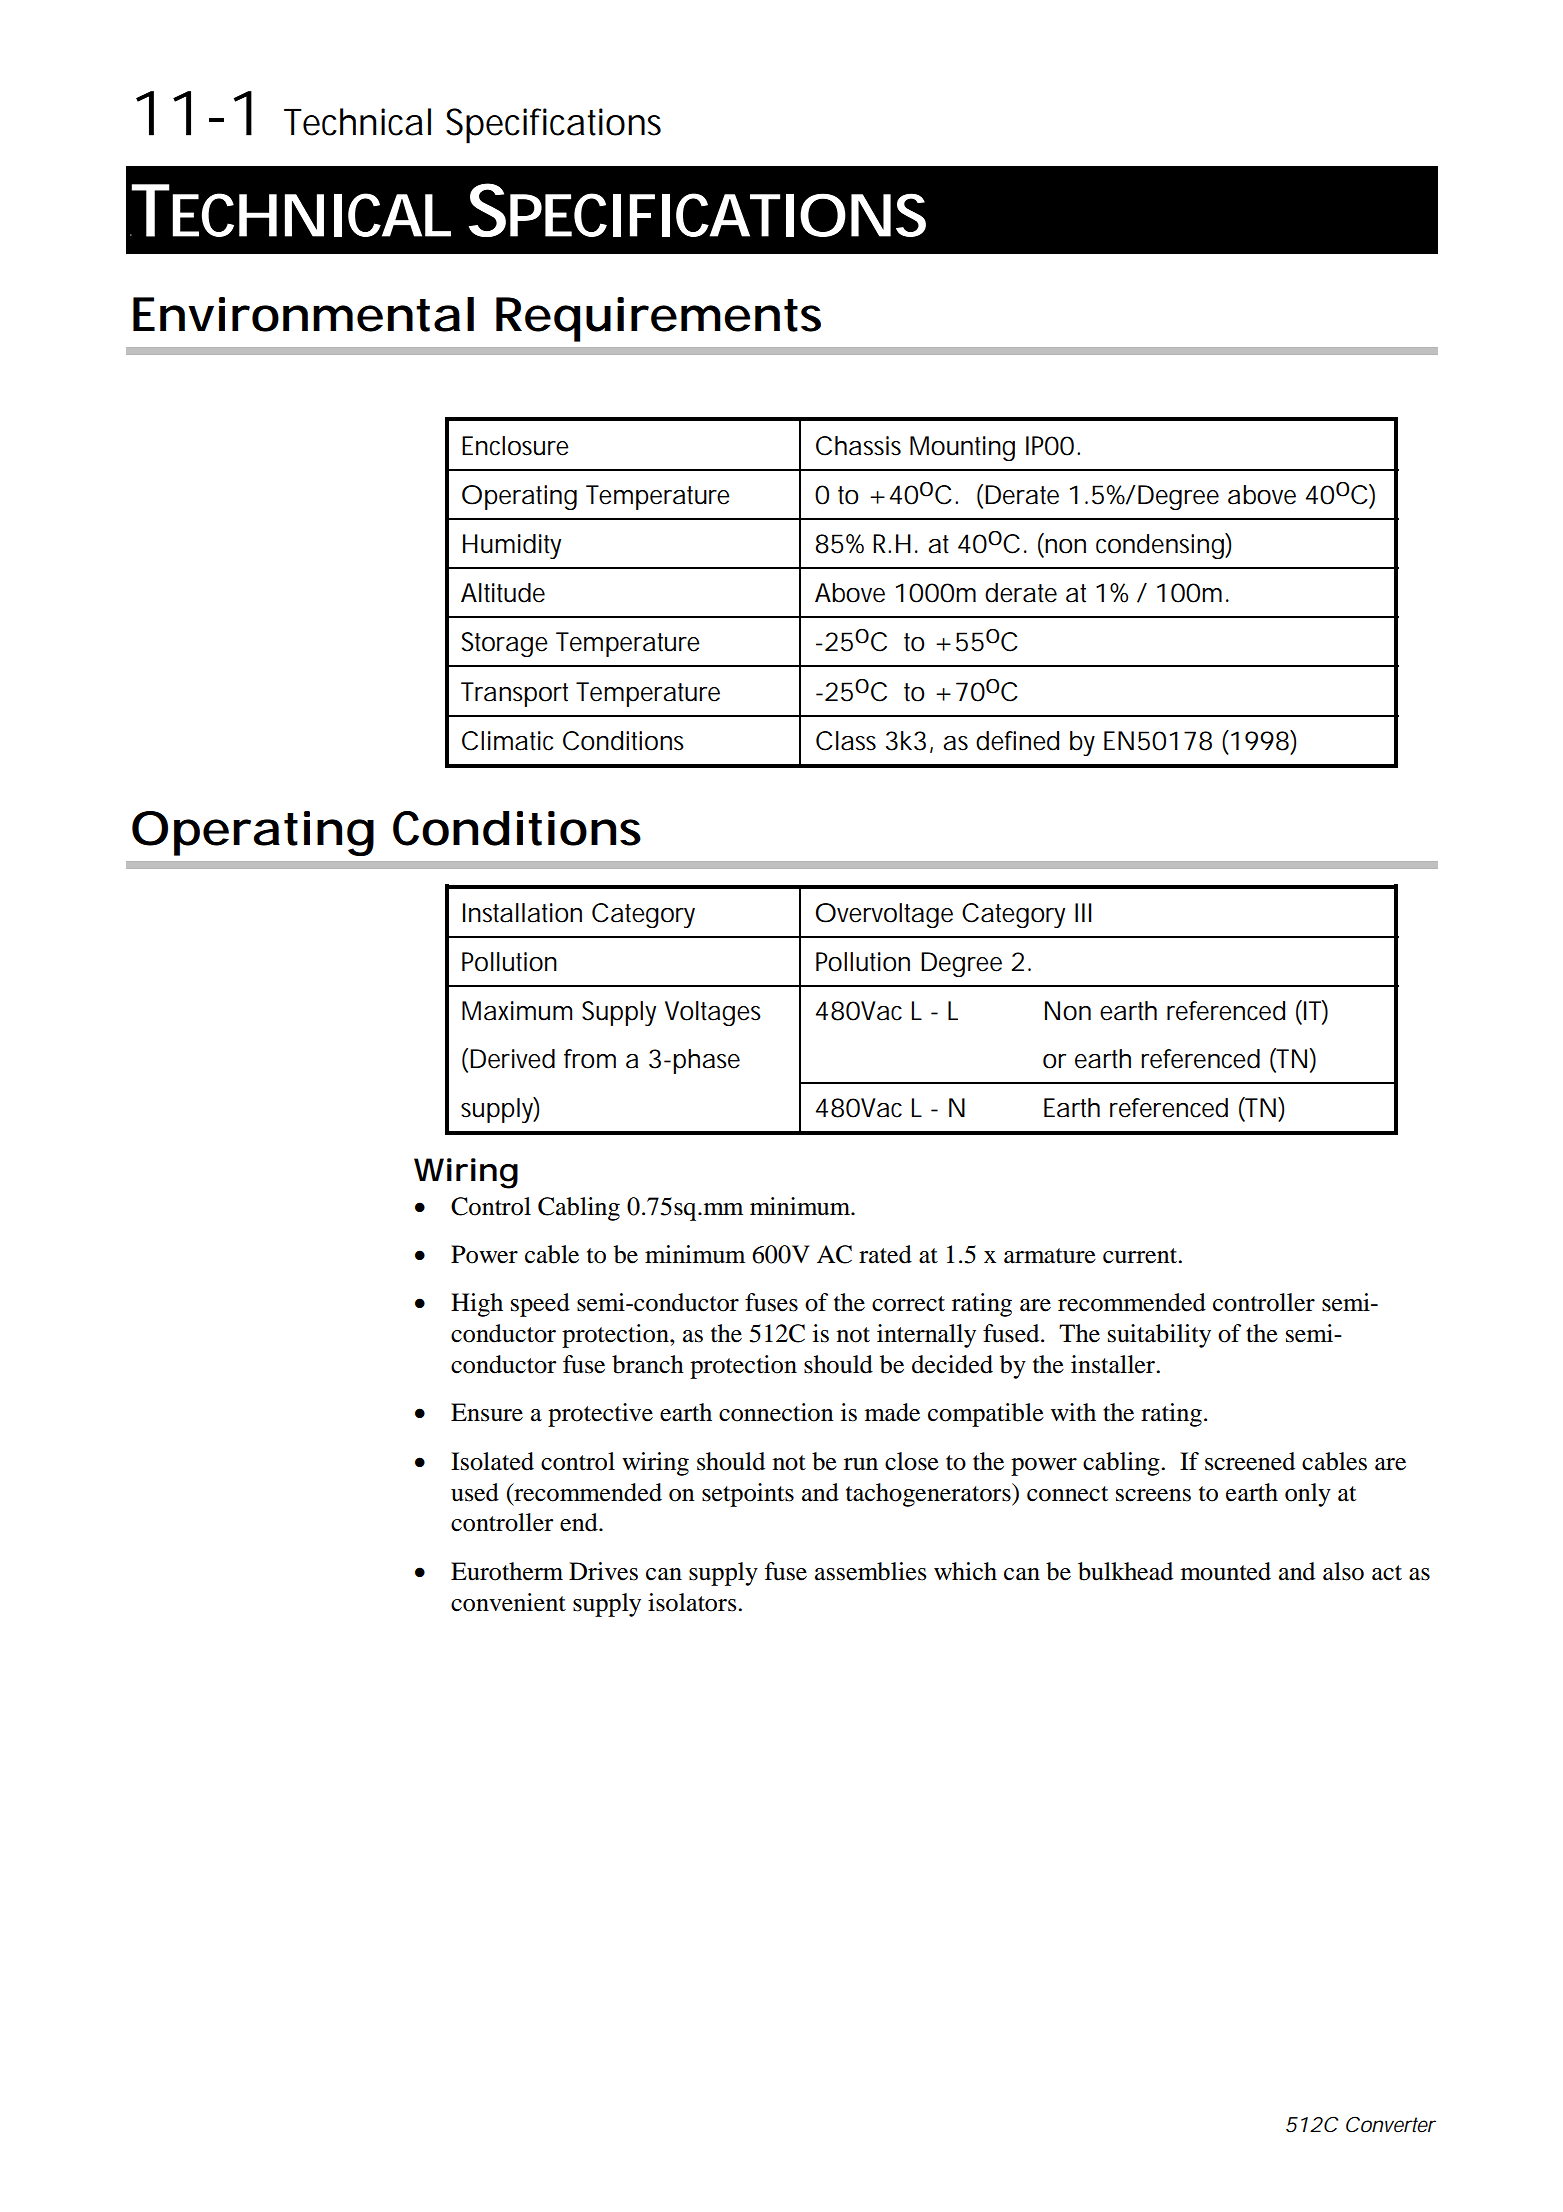  I want to click on Maximum, so click(515, 1011).
